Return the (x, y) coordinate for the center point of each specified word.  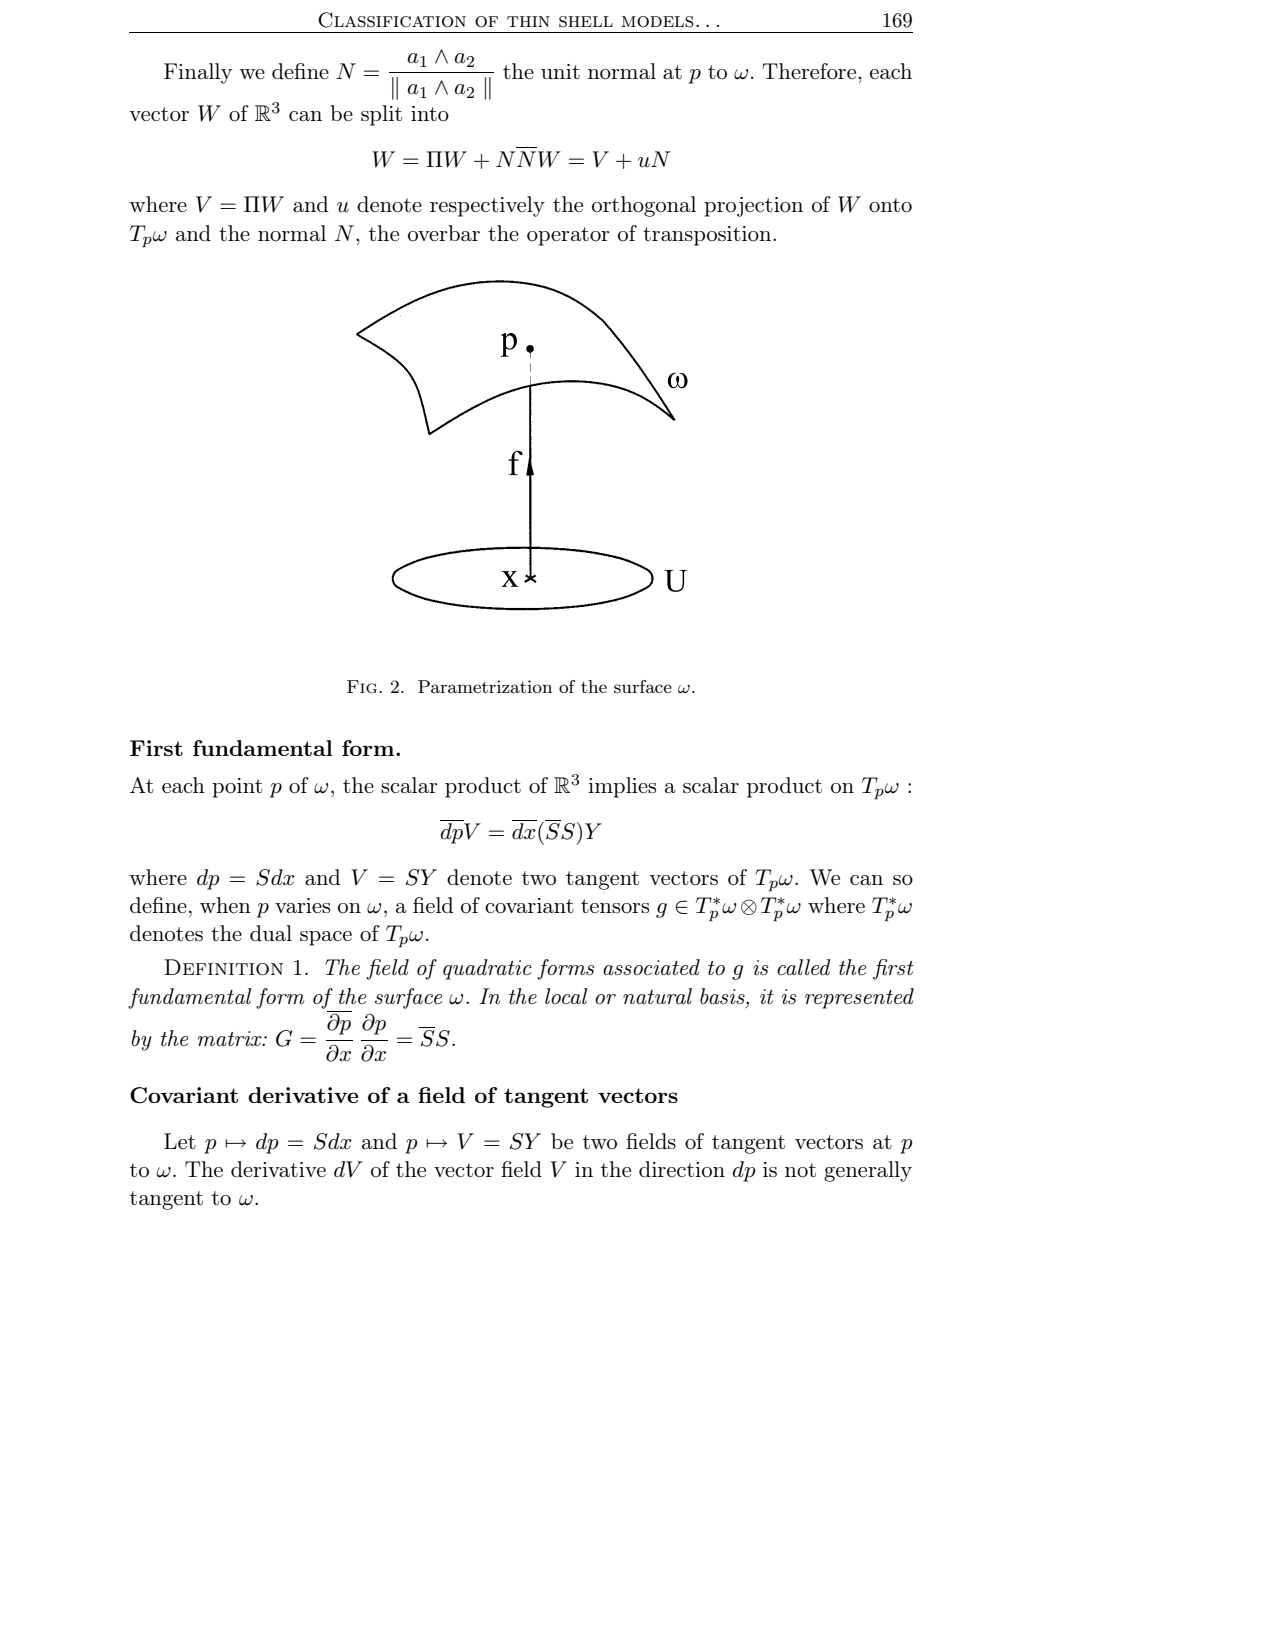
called (804, 967)
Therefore (810, 71)
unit (560, 71)
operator (568, 236)
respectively (487, 206)
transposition (708, 236)
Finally (198, 73)
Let (180, 1141)
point (237, 788)
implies (622, 787)
